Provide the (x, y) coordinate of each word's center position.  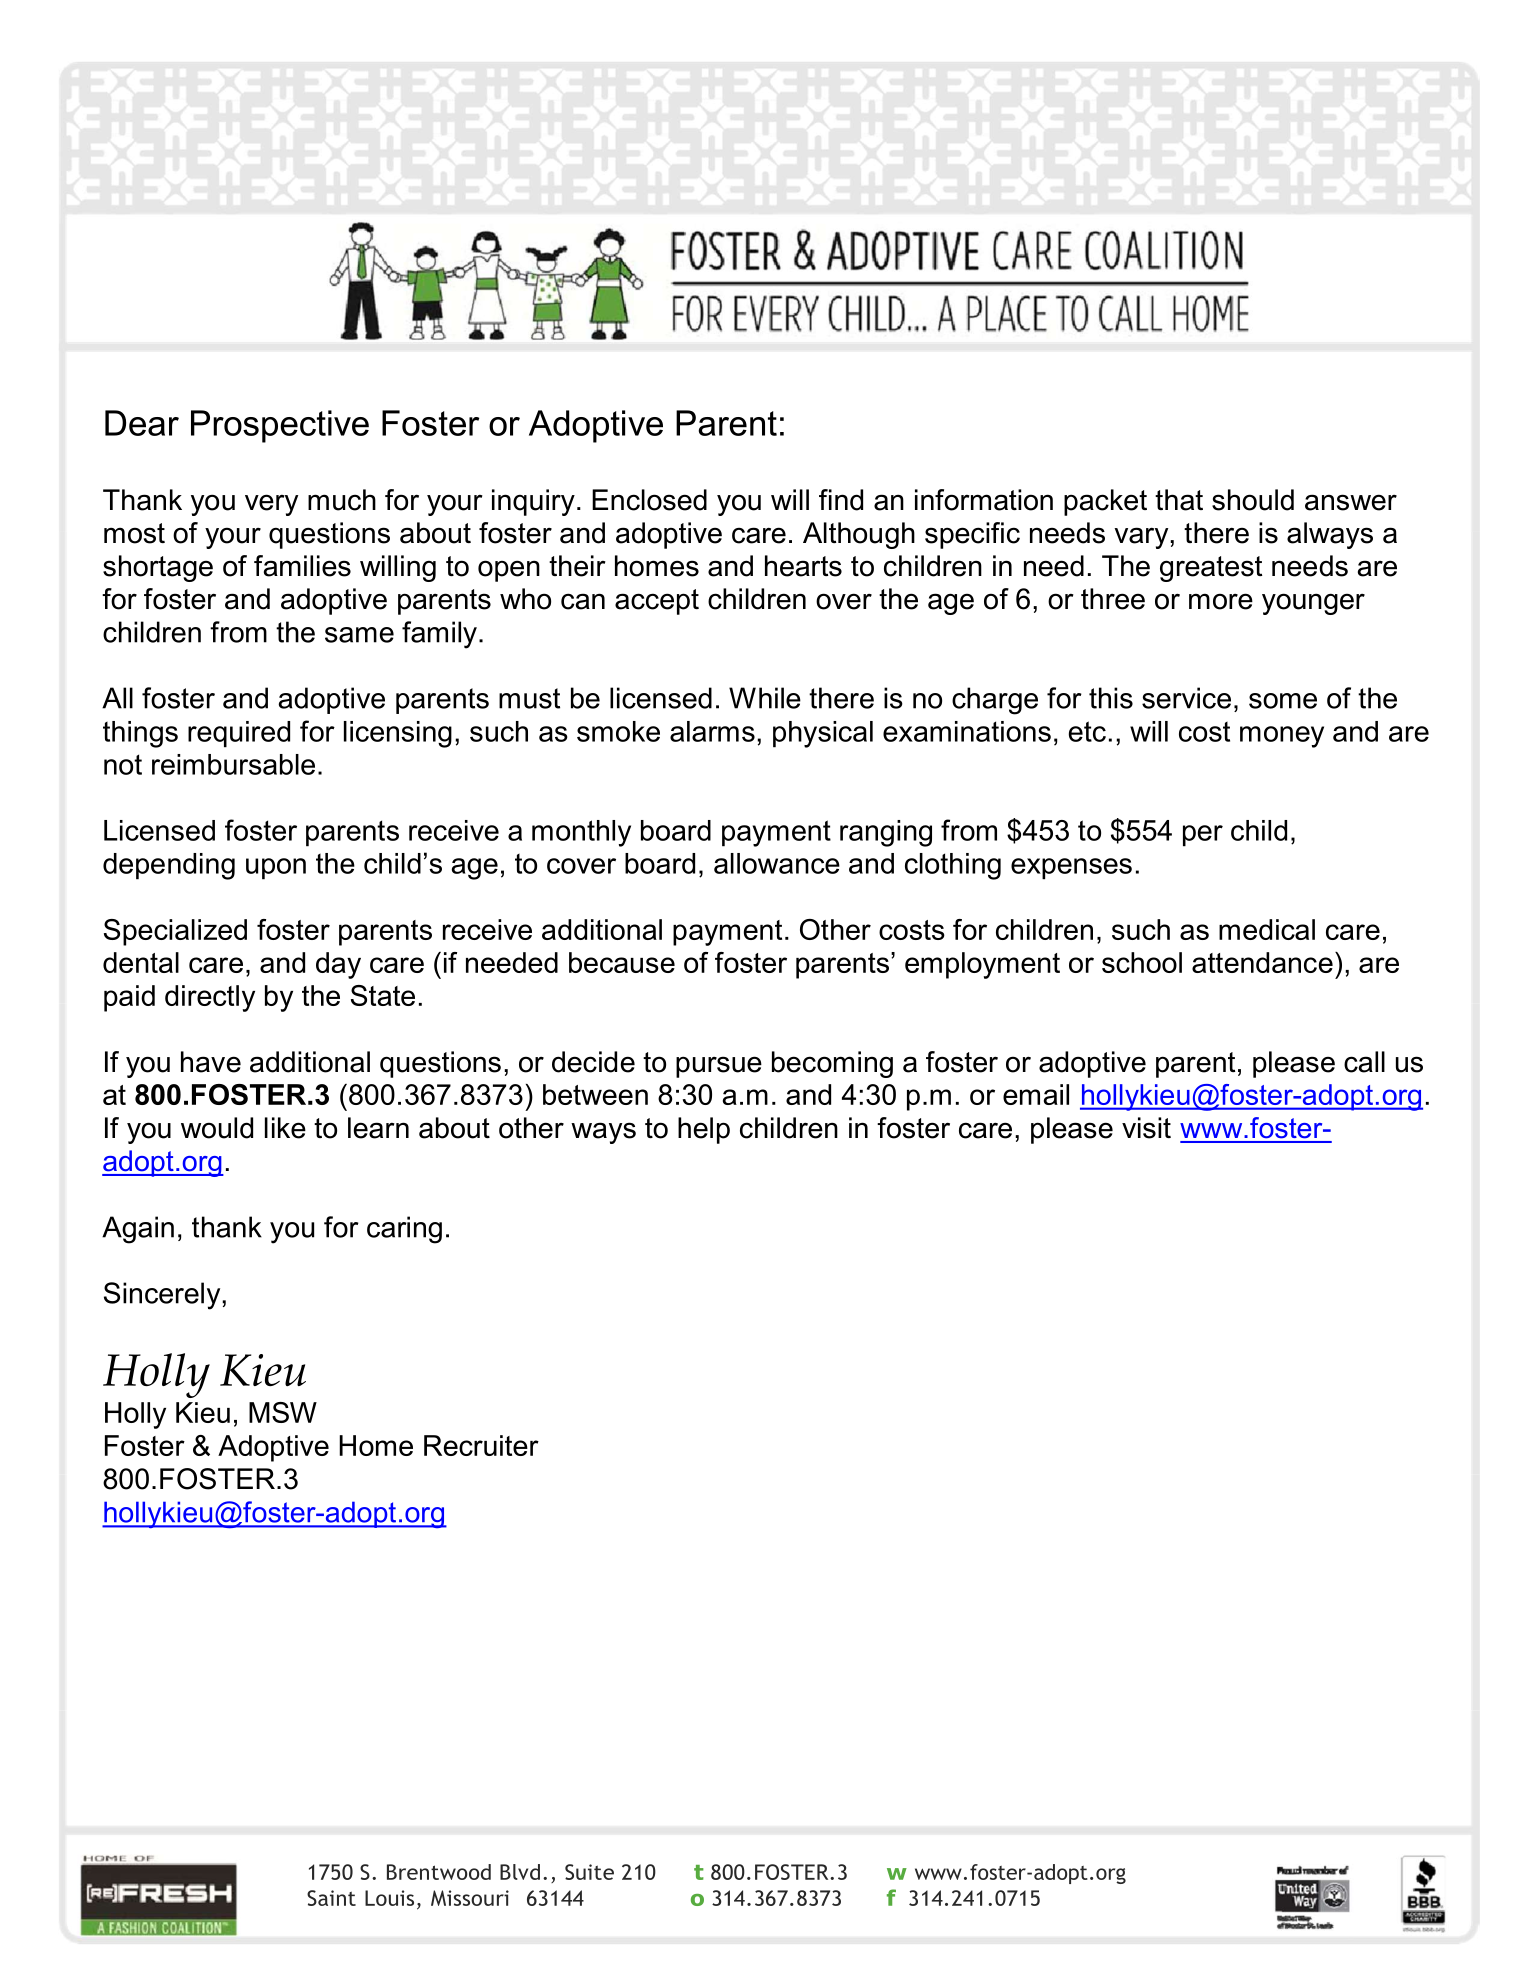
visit (1146, 1128)
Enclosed (649, 500)
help (704, 1130)
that (1179, 500)
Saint (331, 1898)
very (271, 505)
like (285, 1128)
